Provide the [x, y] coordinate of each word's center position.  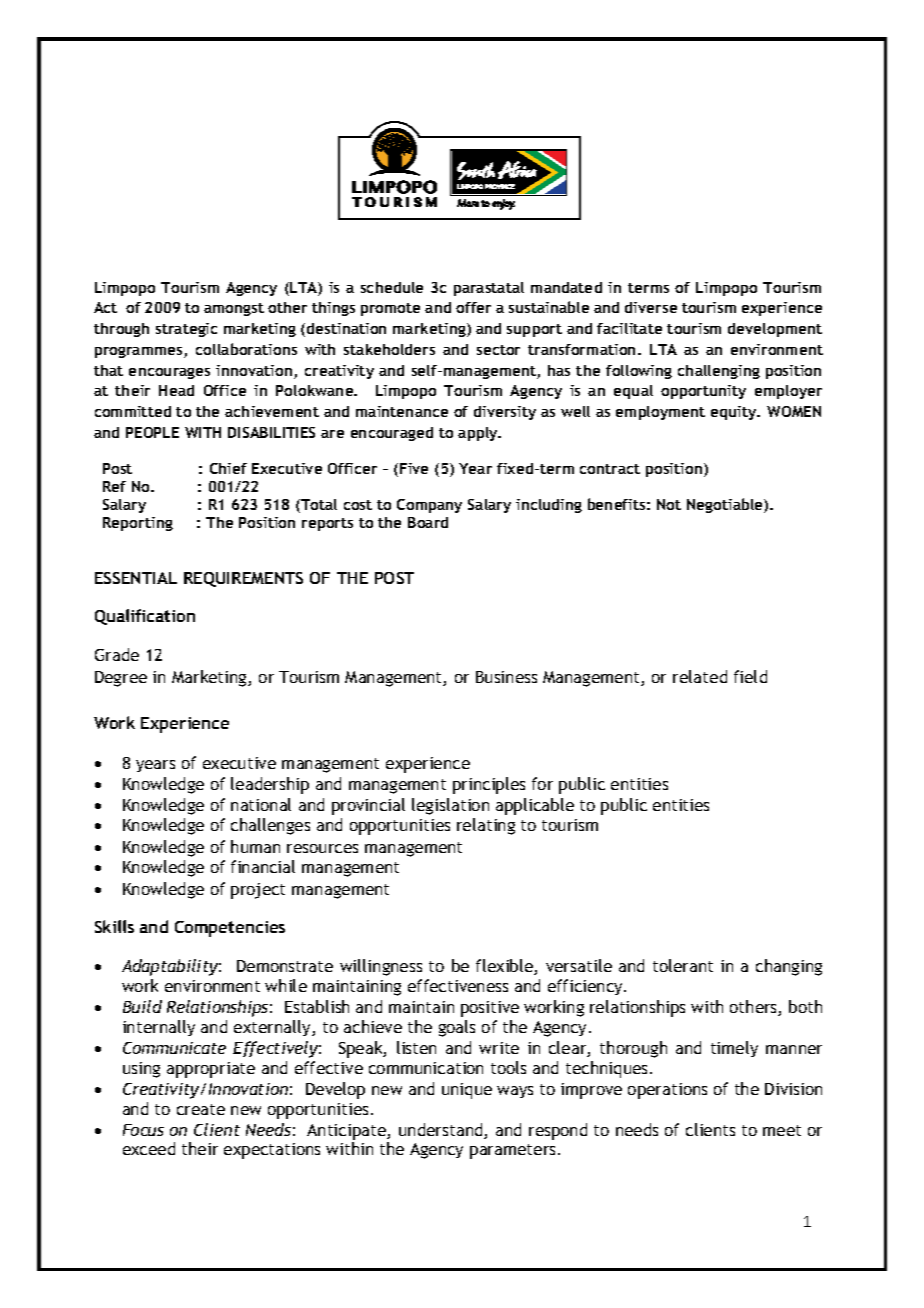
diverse [651, 307]
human [255, 846]
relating [486, 826]
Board [428, 522]
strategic [186, 330]
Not [669, 504]
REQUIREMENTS [243, 579]
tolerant [683, 965]
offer [473, 307]
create [201, 1109]
